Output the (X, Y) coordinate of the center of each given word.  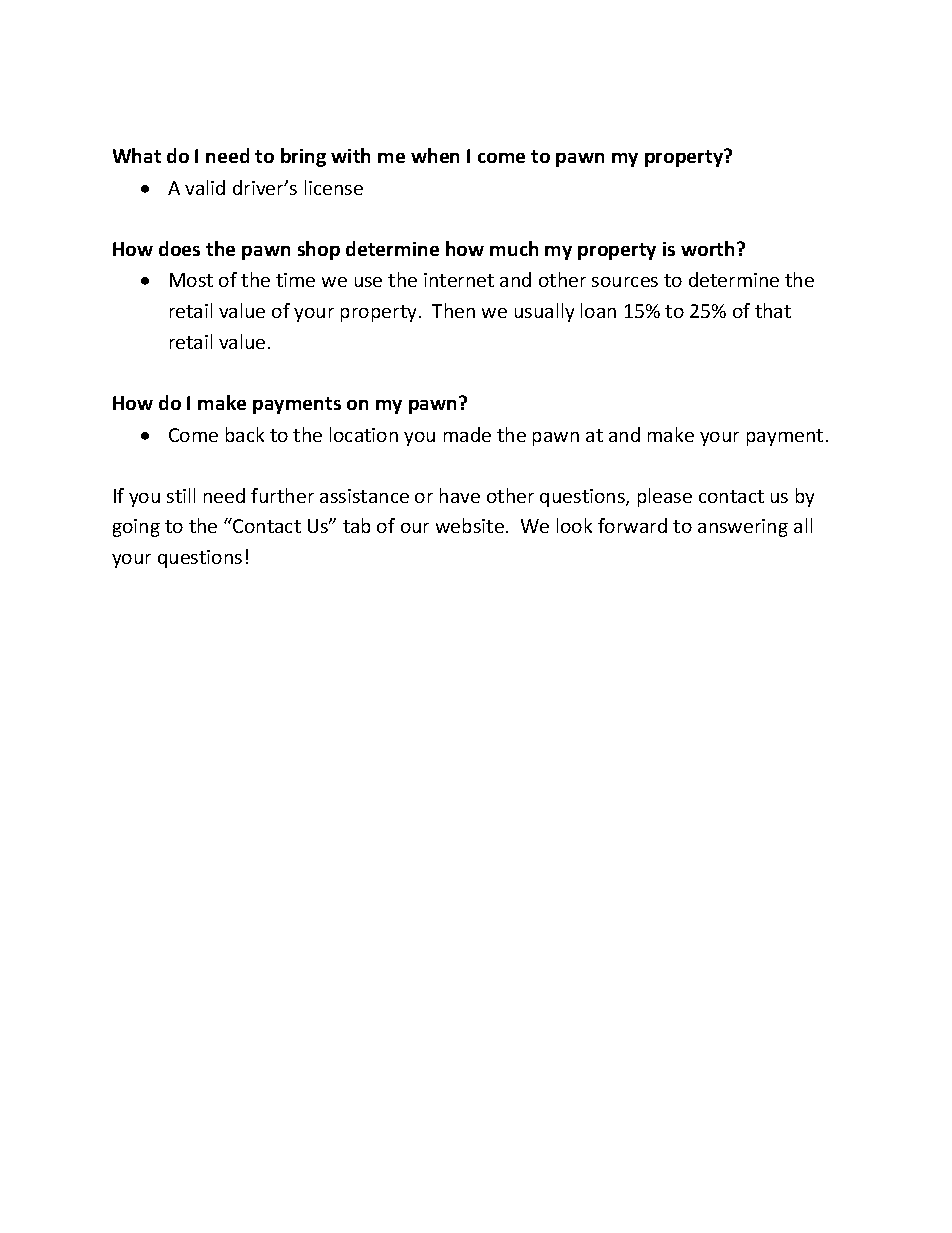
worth (707, 248)
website (470, 525)
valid (205, 187)
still (181, 495)
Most (191, 280)
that (773, 310)
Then (453, 310)
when (435, 155)
